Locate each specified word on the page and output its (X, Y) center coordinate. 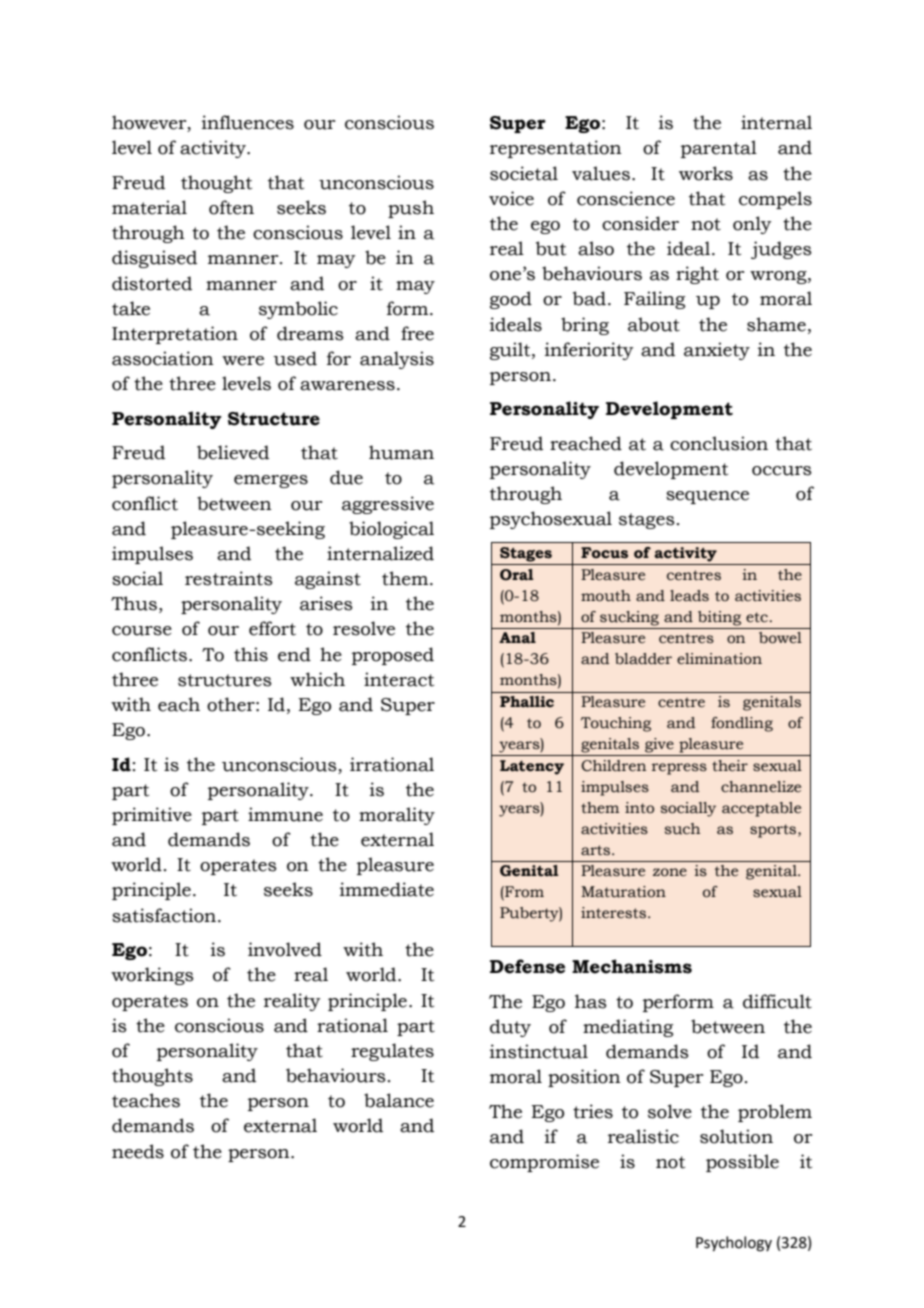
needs (138, 1151)
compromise (544, 1163)
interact (399, 679)
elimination (719, 659)
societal (524, 173)
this (251, 654)
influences (248, 122)
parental (719, 149)
